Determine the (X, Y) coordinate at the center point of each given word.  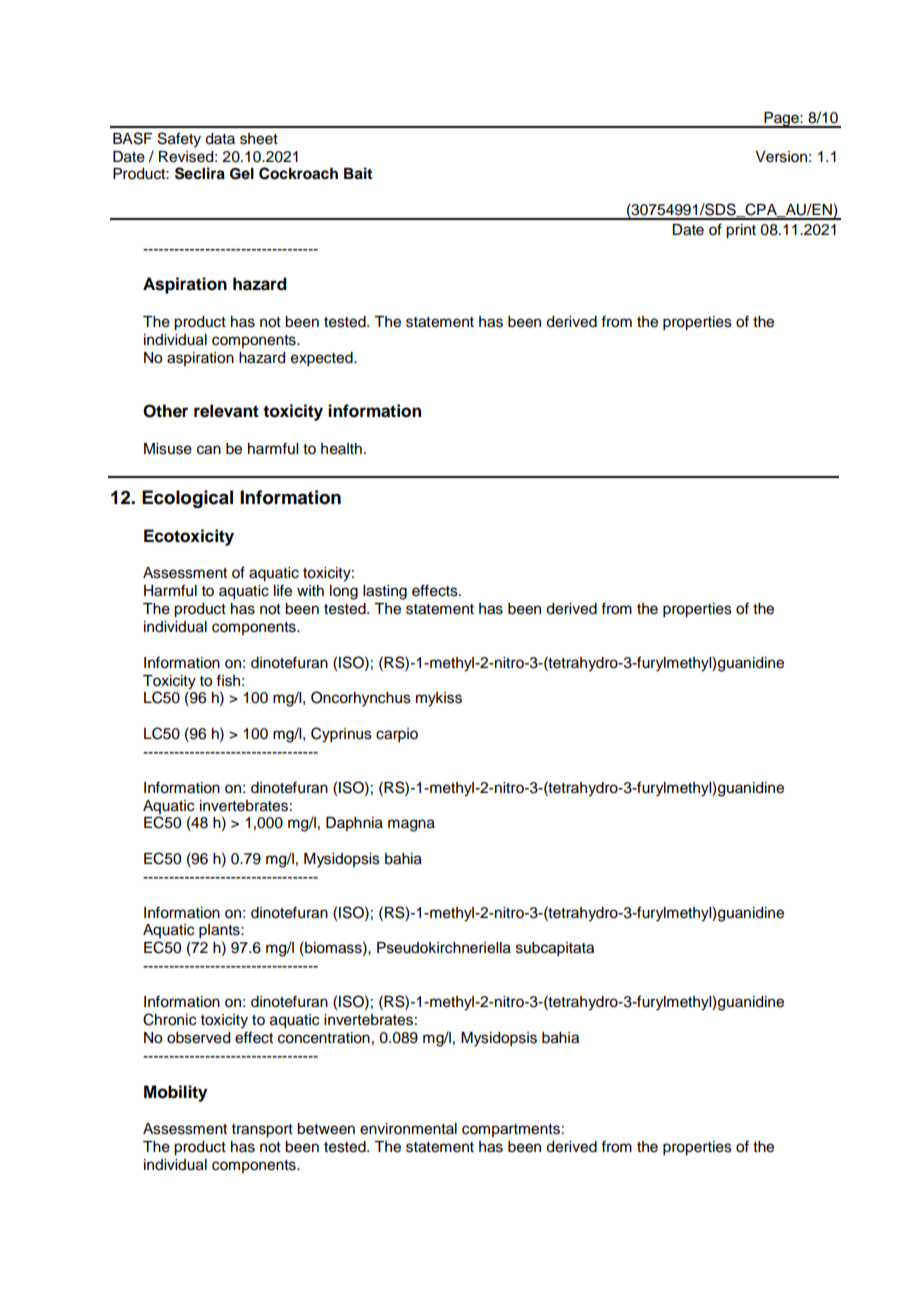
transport (262, 1131)
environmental (408, 1129)
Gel (242, 174)
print (741, 231)
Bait (358, 173)
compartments (511, 1130)
